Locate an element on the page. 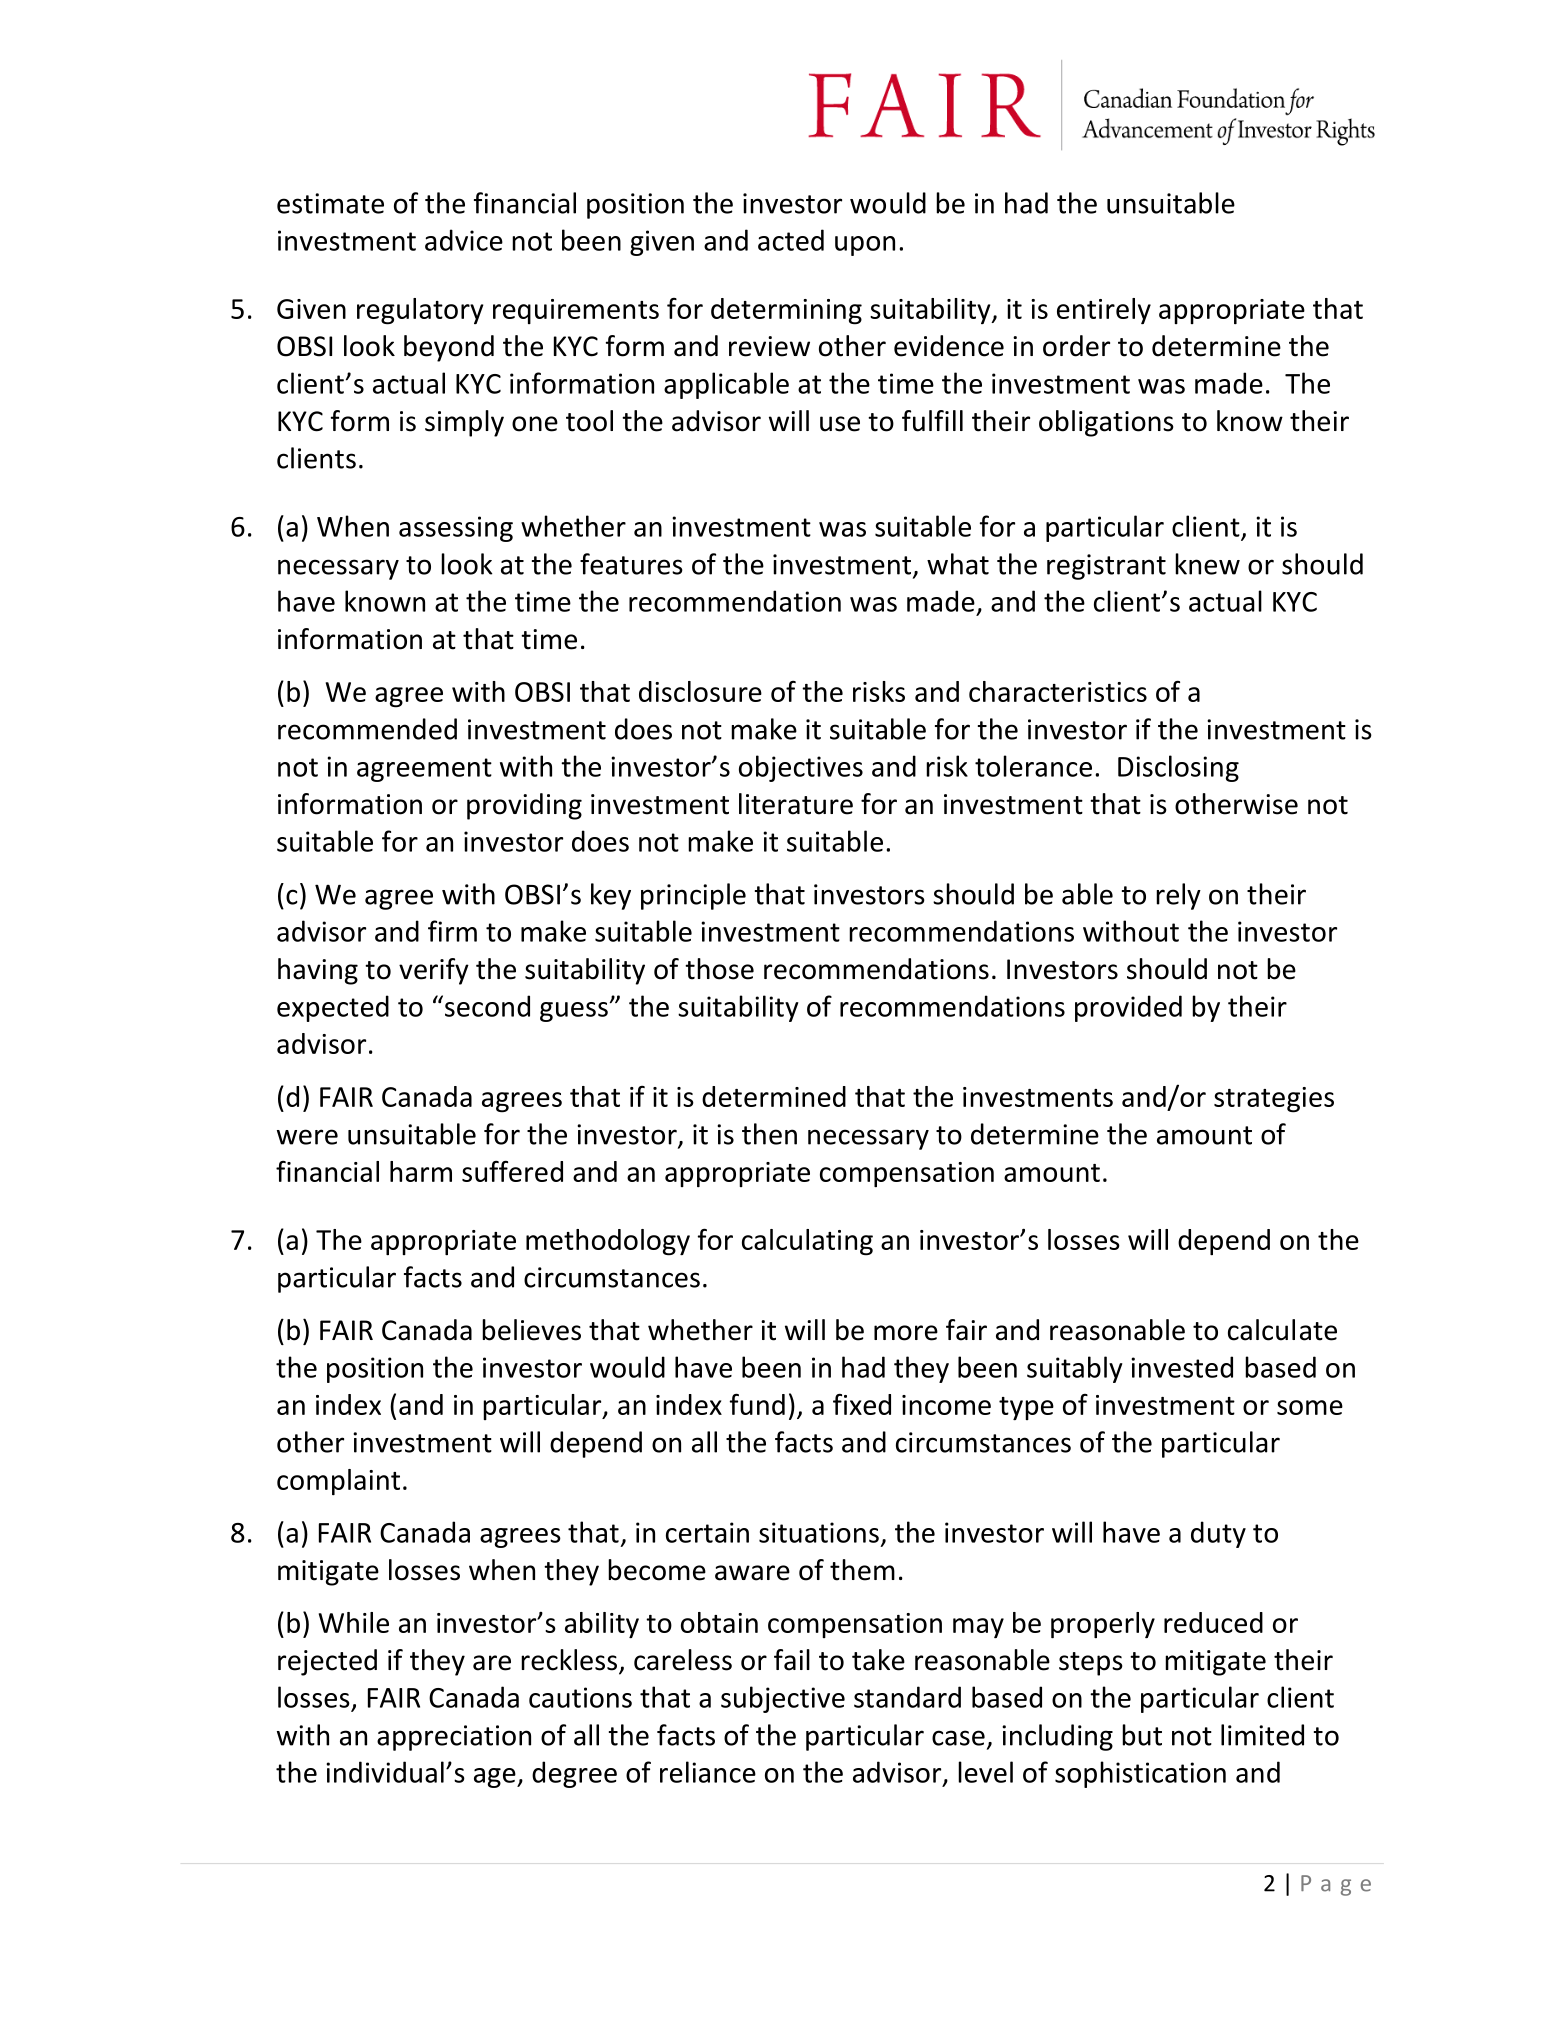 The image size is (1564, 2024). literature is located at coordinates (796, 804).
